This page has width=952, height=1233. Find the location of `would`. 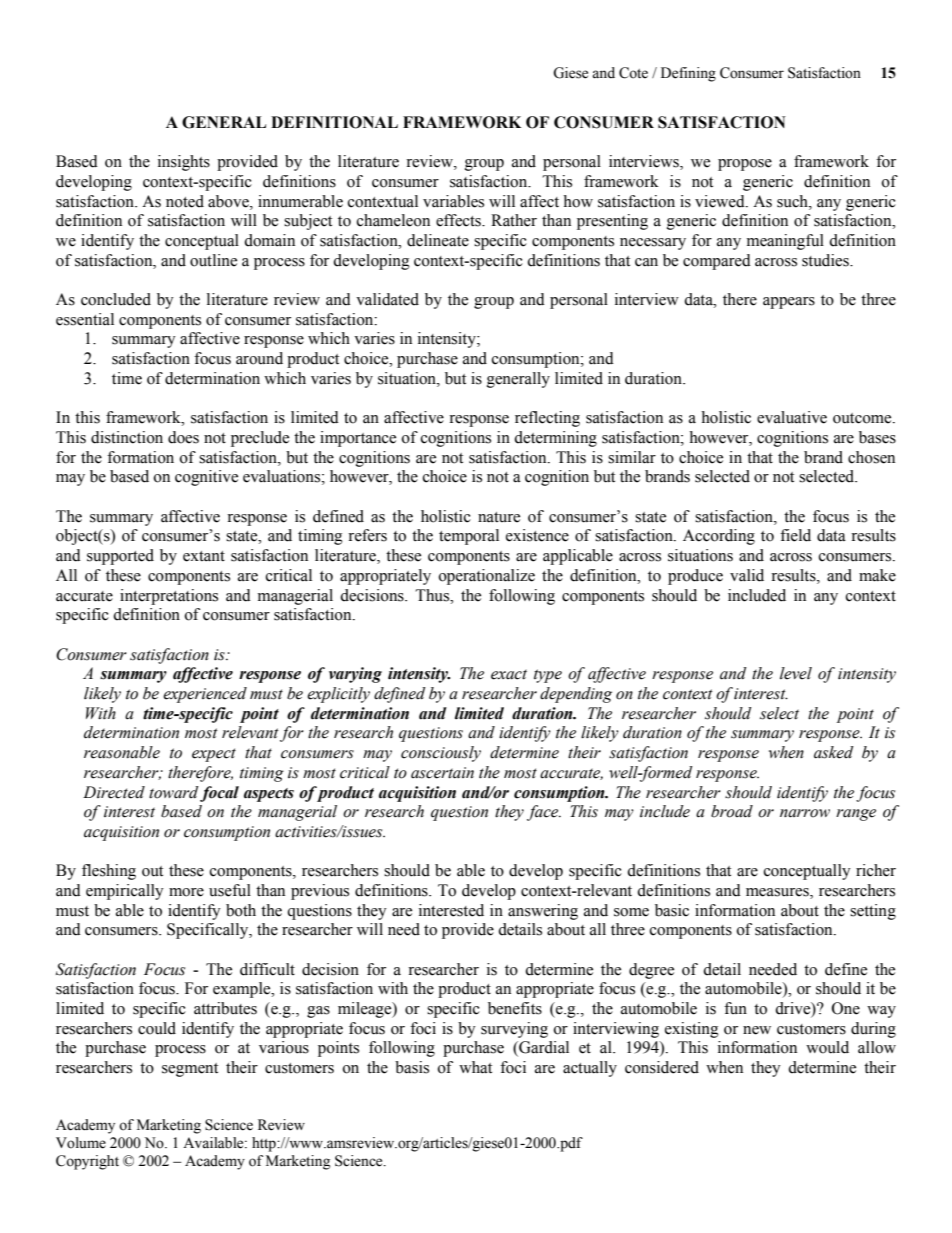

would is located at coordinates (827, 1047).
